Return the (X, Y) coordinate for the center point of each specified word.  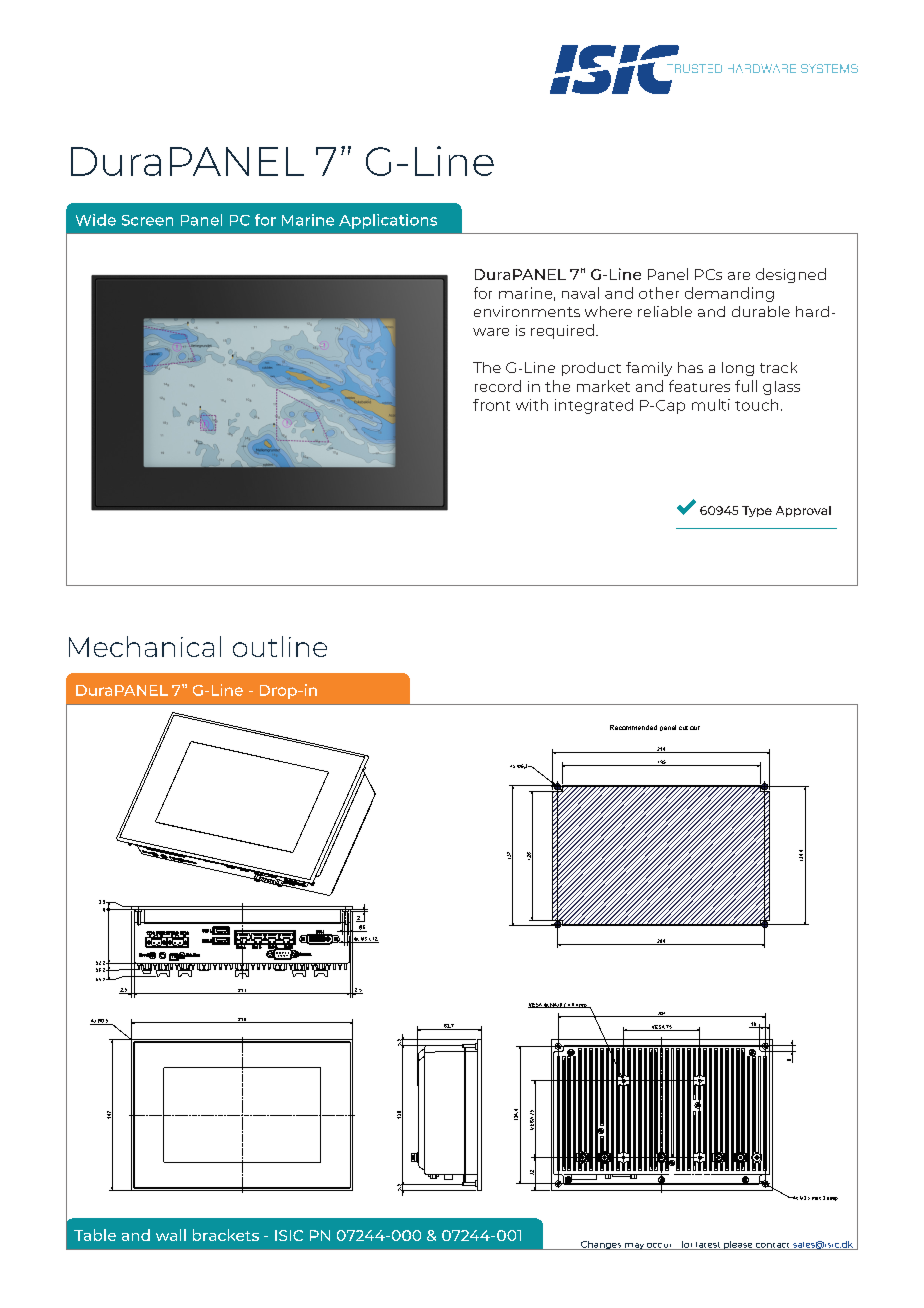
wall (171, 1235)
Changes (601, 1245)
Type (757, 511)
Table (95, 1235)
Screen (147, 220)
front (491, 405)
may (634, 1246)
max (816, 1198)
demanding (729, 294)
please (738, 1245)
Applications (388, 221)
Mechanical (145, 646)
